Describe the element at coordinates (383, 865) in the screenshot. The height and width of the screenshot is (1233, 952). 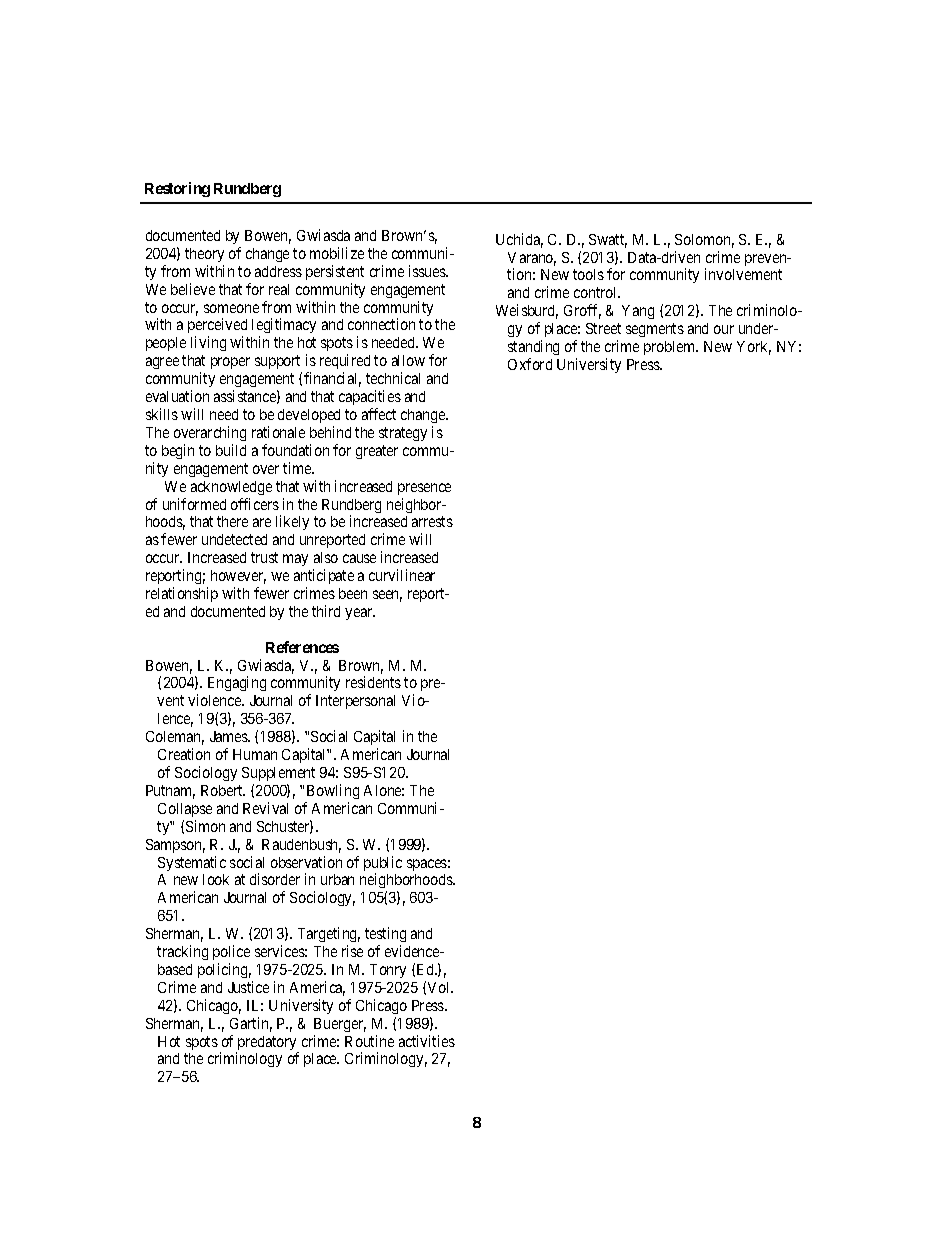
I see `public` at that location.
